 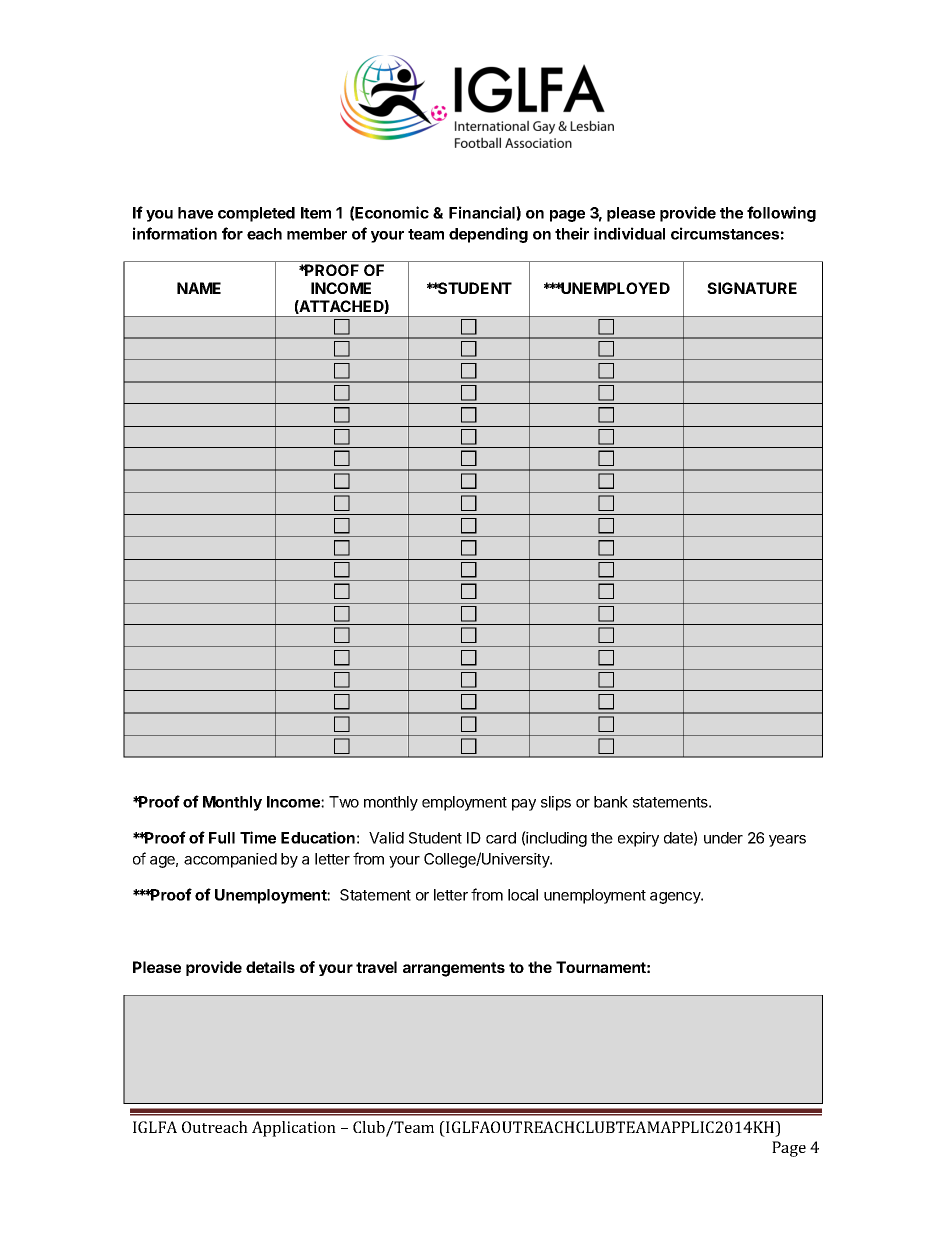 What do you see at coordinates (752, 288) in the screenshot?
I see `SIGNATURE` at bounding box center [752, 288].
